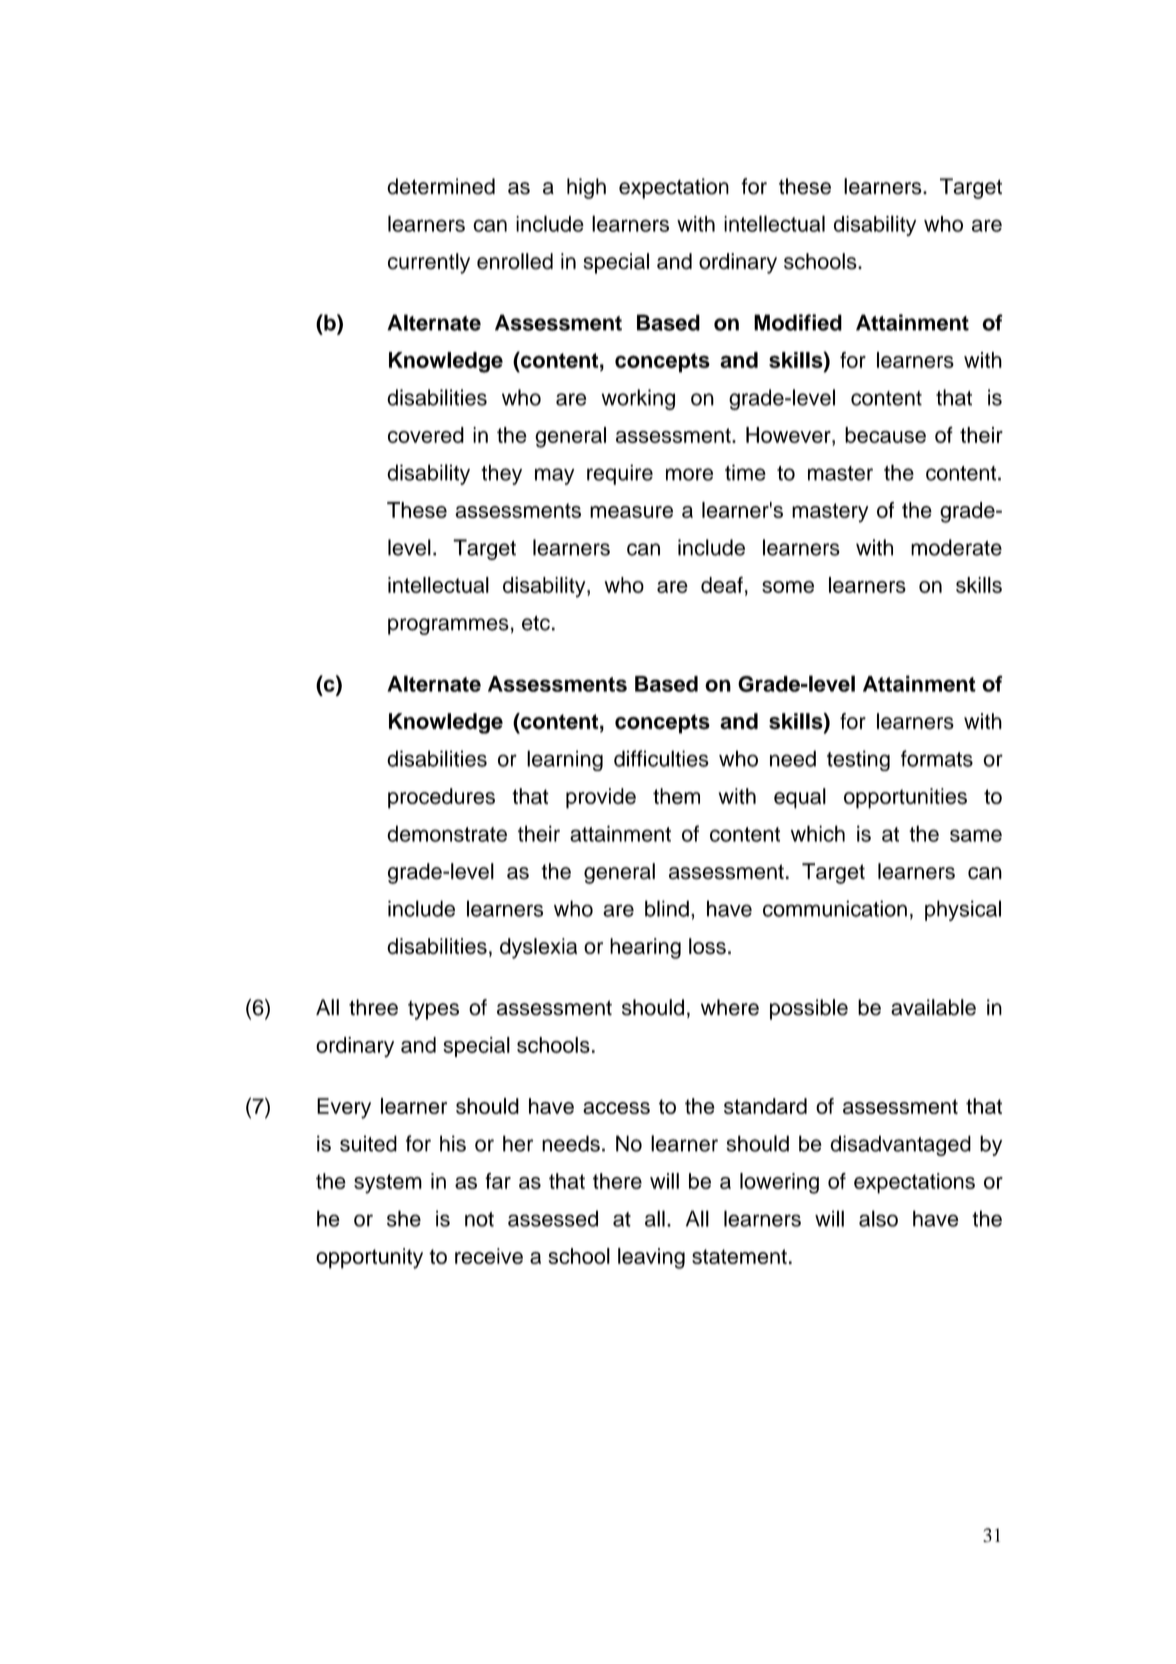 The width and height of the document is (1176, 1664). What do you see at coordinates (404, 1218) in the document?
I see `she` at bounding box center [404, 1218].
